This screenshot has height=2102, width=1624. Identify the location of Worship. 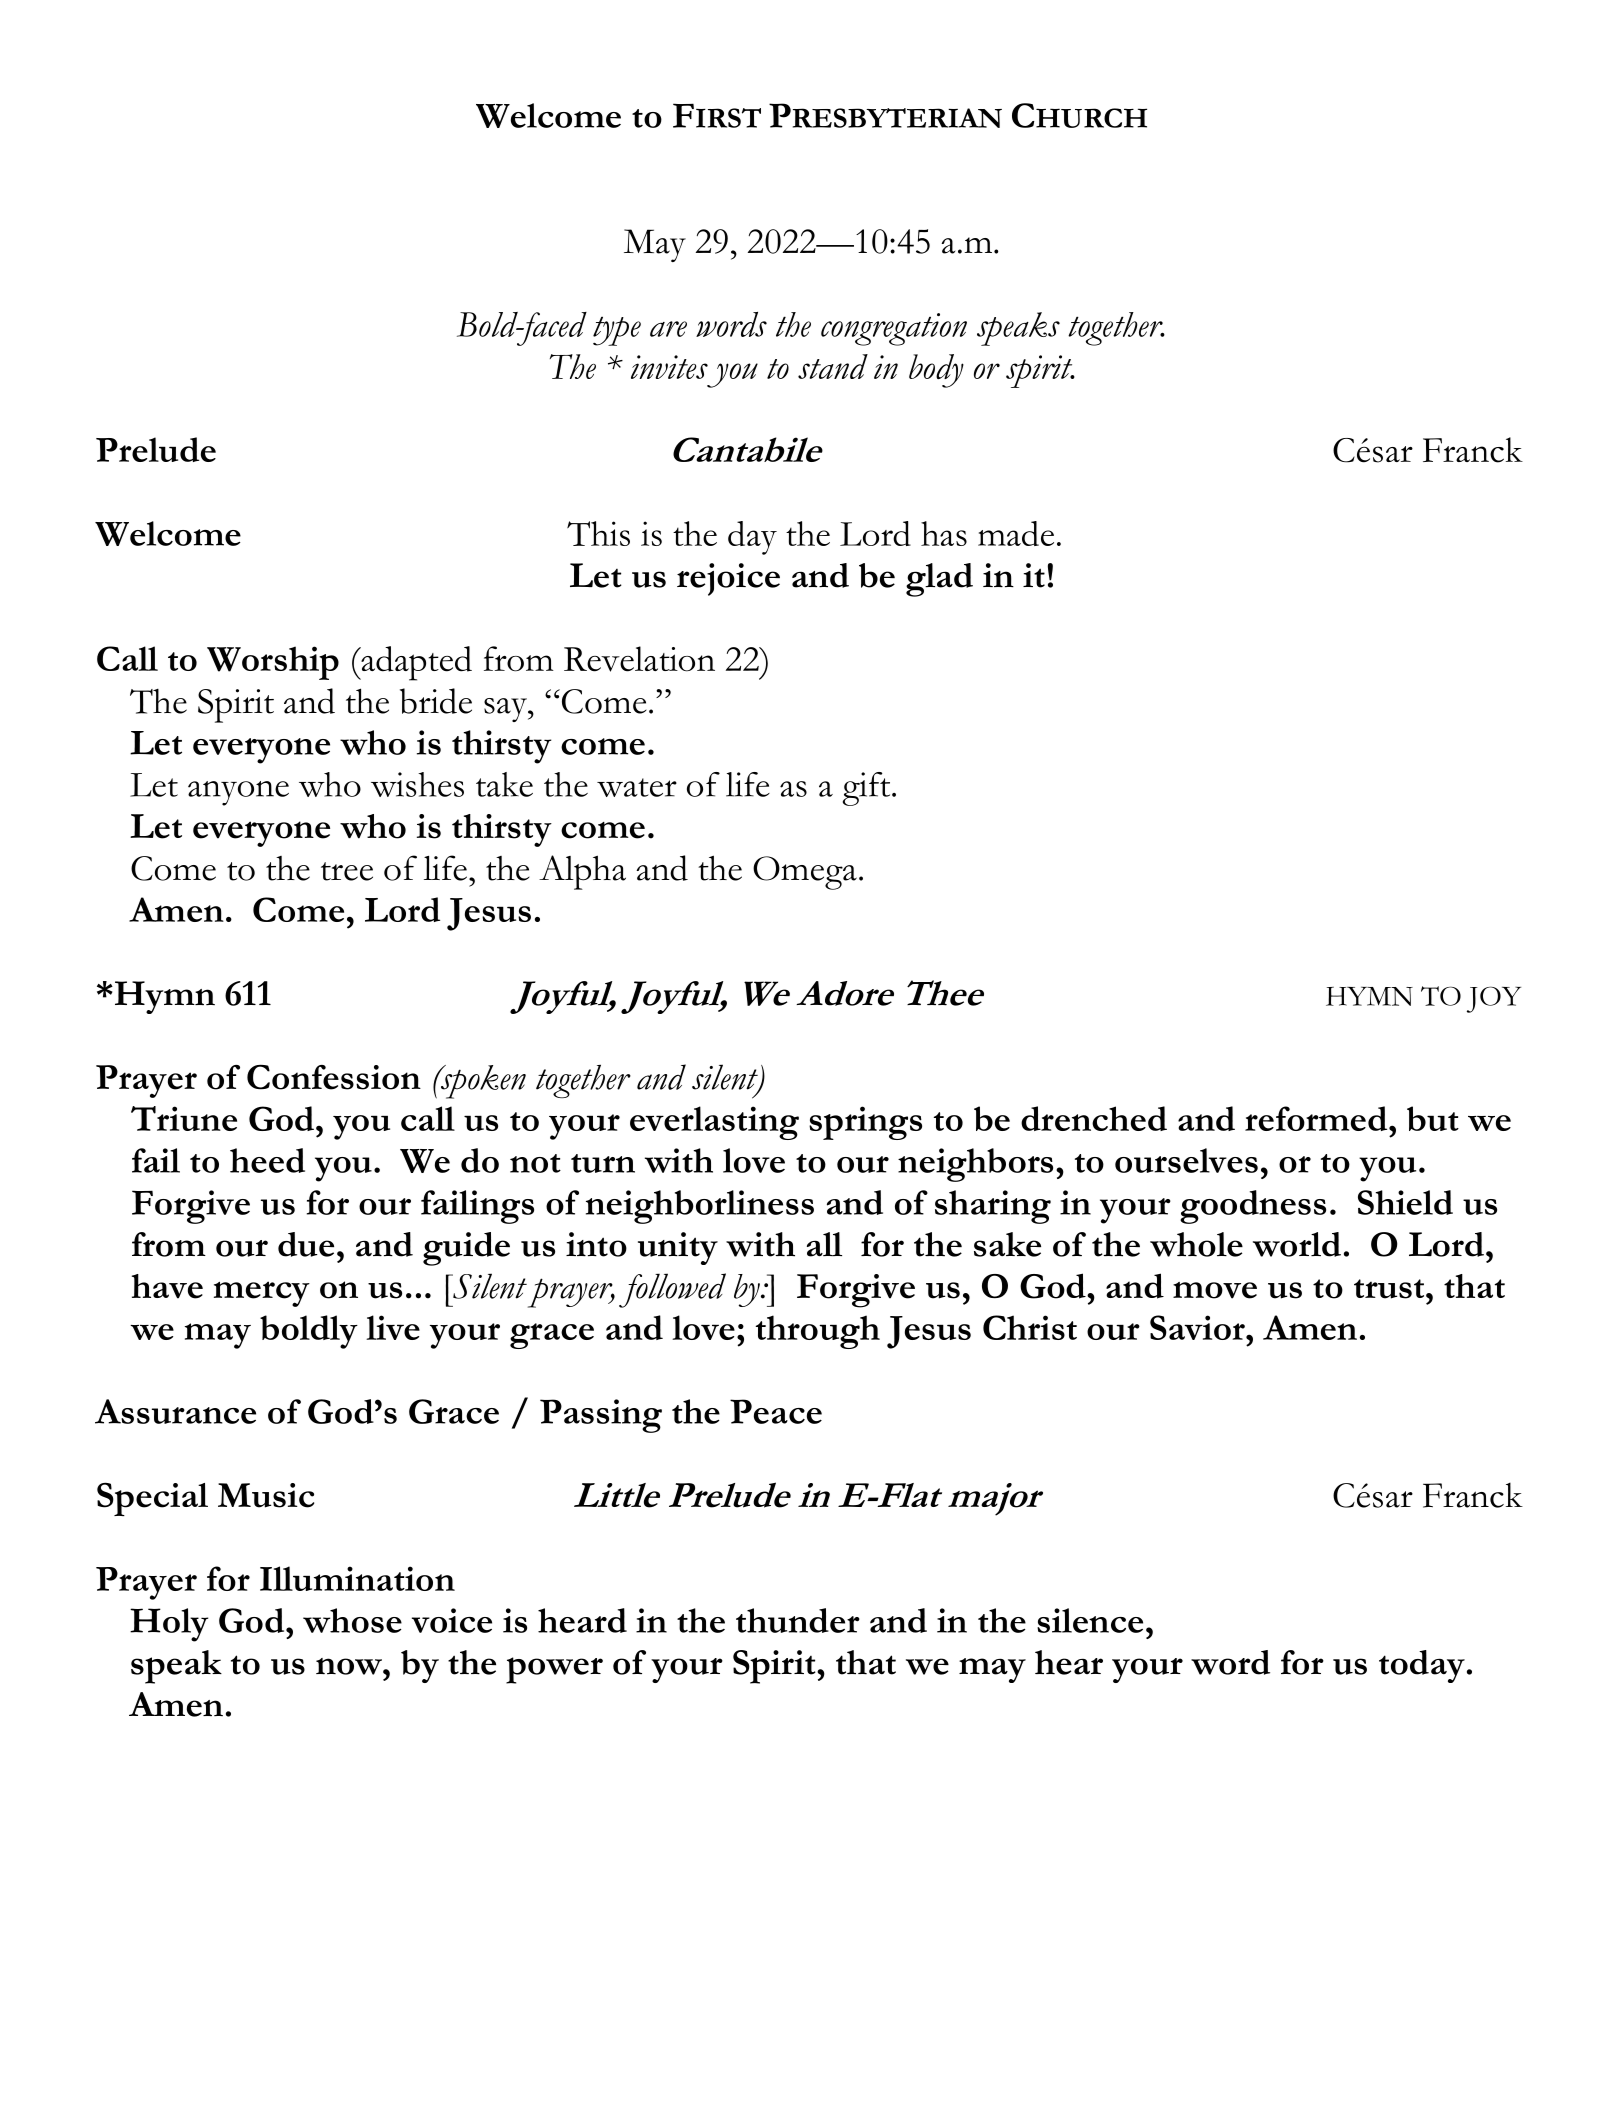
(273, 663).
